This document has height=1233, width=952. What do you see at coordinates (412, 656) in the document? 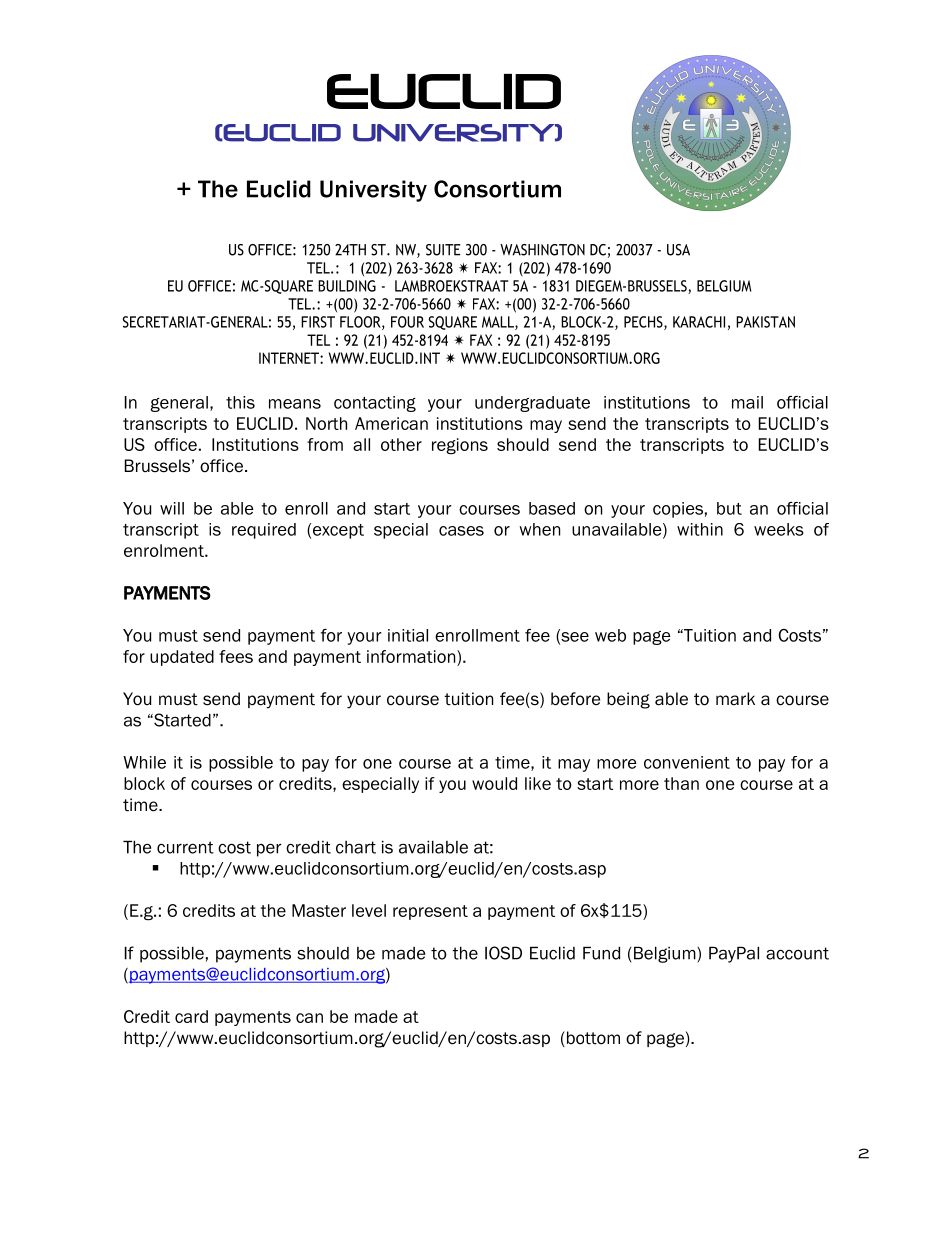
I see `information` at bounding box center [412, 656].
